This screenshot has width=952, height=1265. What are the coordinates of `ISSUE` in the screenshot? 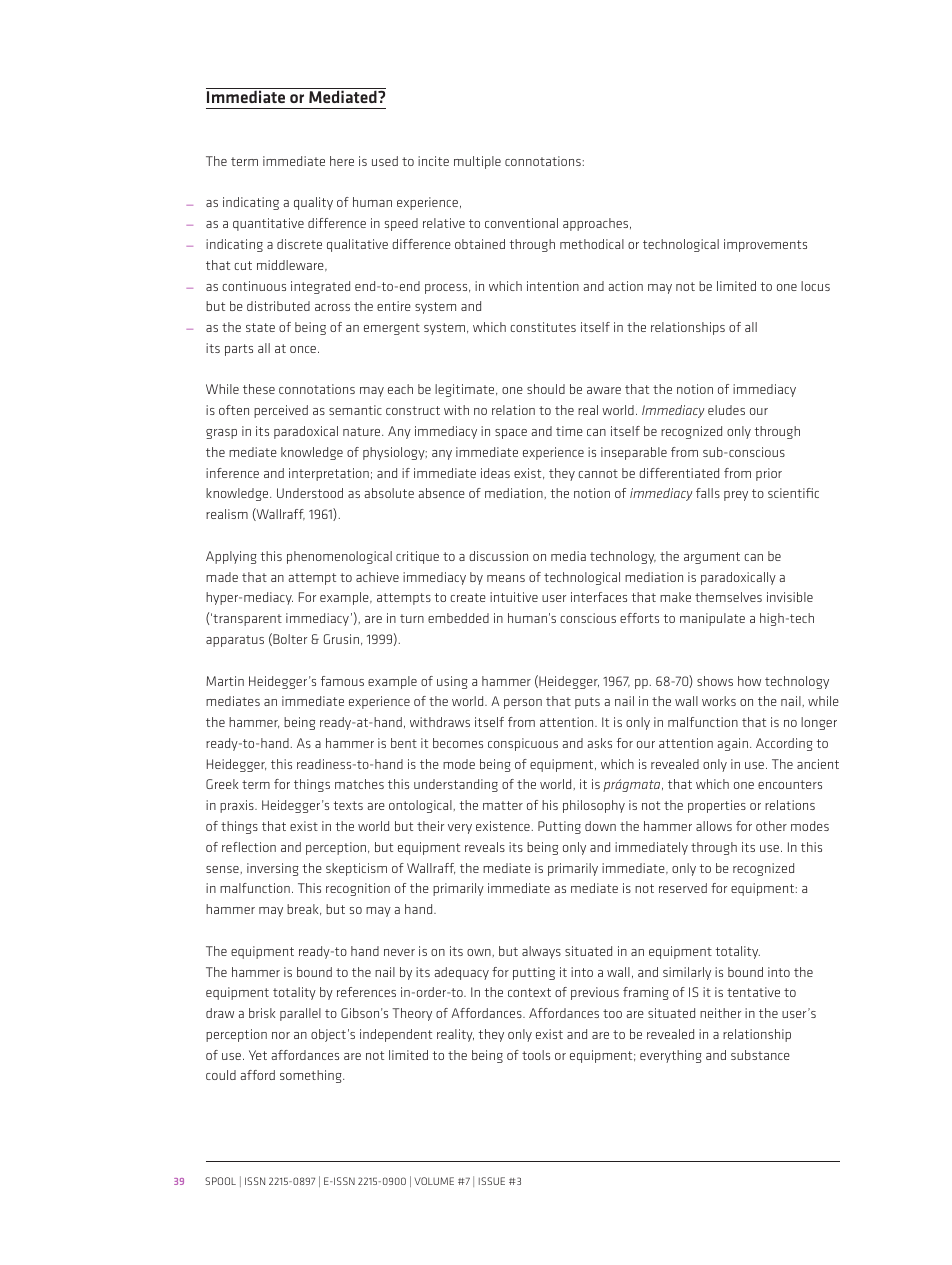 It's located at (492, 1181).
